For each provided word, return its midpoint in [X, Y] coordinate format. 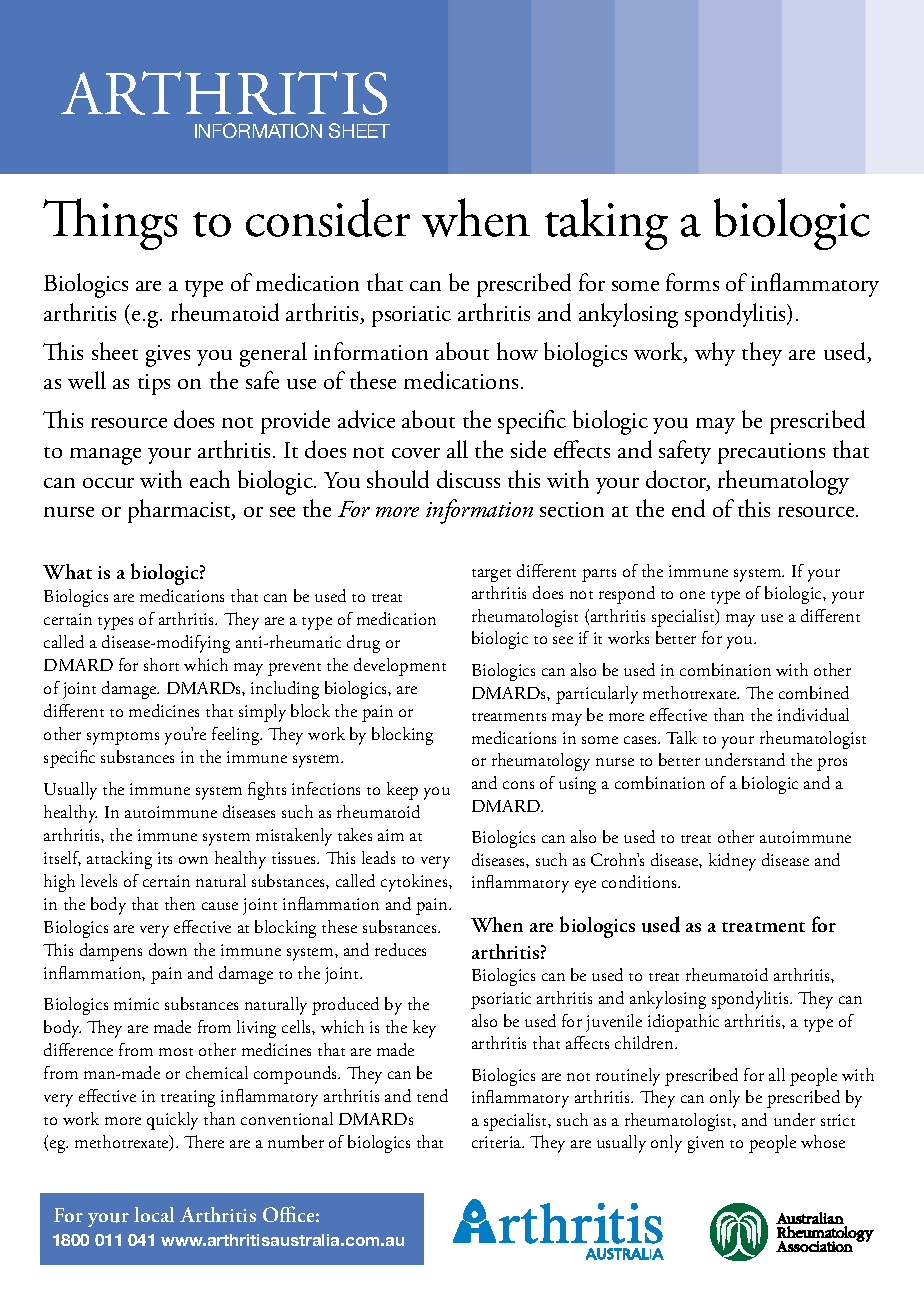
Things [110, 224]
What [67, 571]
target [491, 575]
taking [606, 224]
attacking [119, 860]
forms [692, 282]
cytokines [415, 883]
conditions [640, 881]
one [692, 595]
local [154, 1214]
